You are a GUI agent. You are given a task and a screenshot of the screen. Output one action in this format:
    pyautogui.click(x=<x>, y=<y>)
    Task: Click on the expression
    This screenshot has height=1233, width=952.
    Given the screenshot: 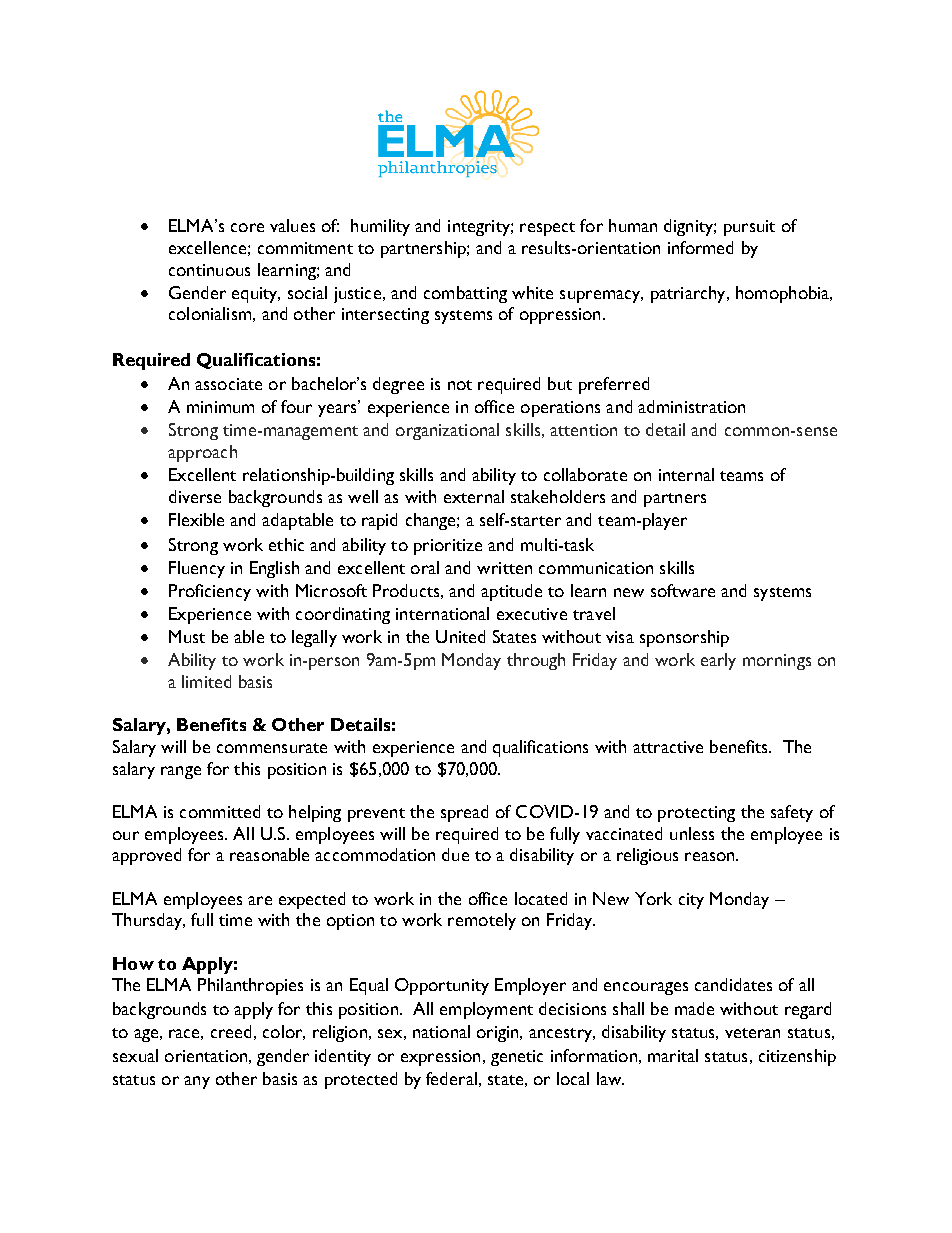 What is the action you would take?
    pyautogui.click(x=440, y=1058)
